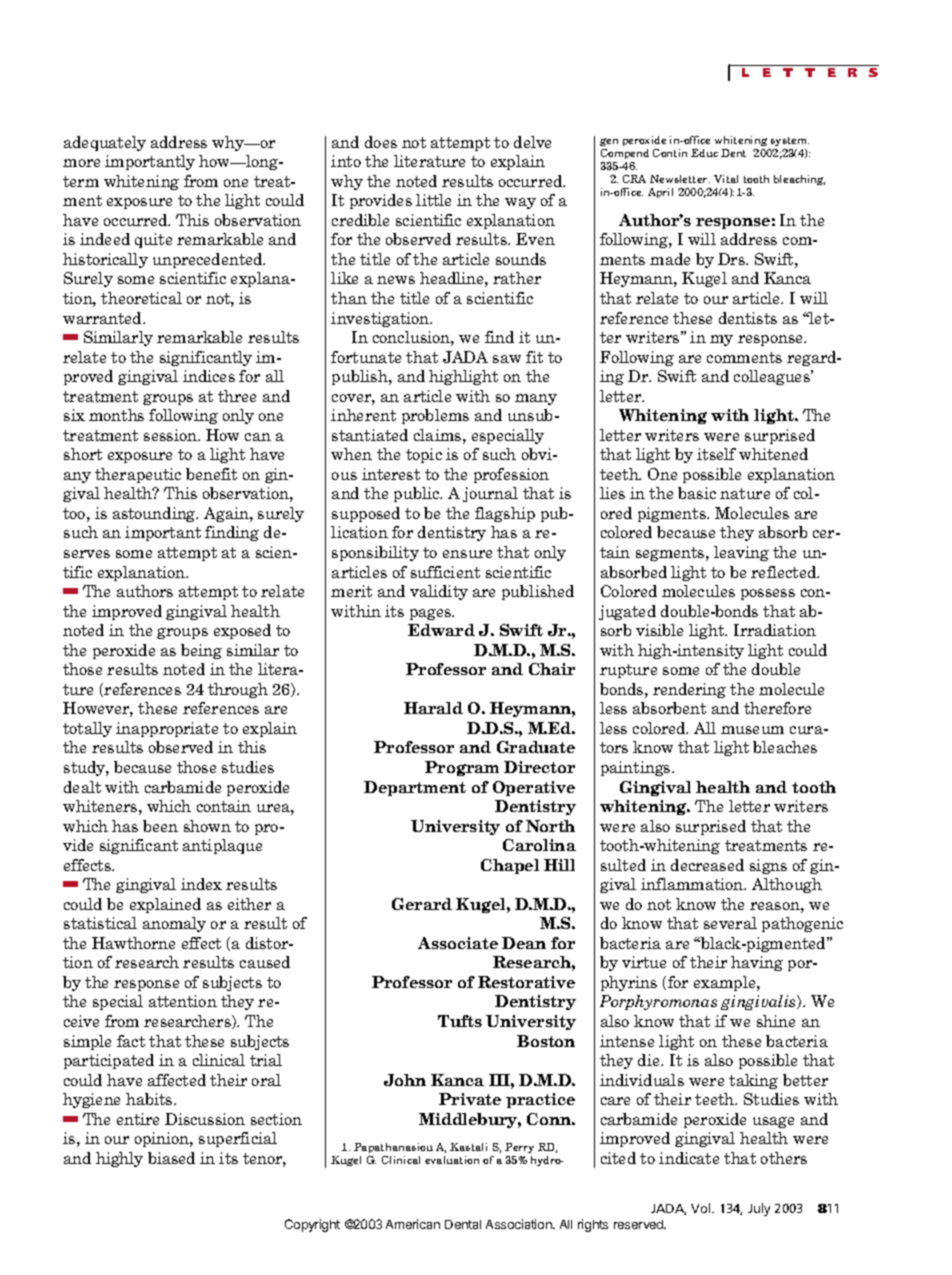  Describe the element at coordinates (171, 1158) in the screenshot. I see `biased` at that location.
